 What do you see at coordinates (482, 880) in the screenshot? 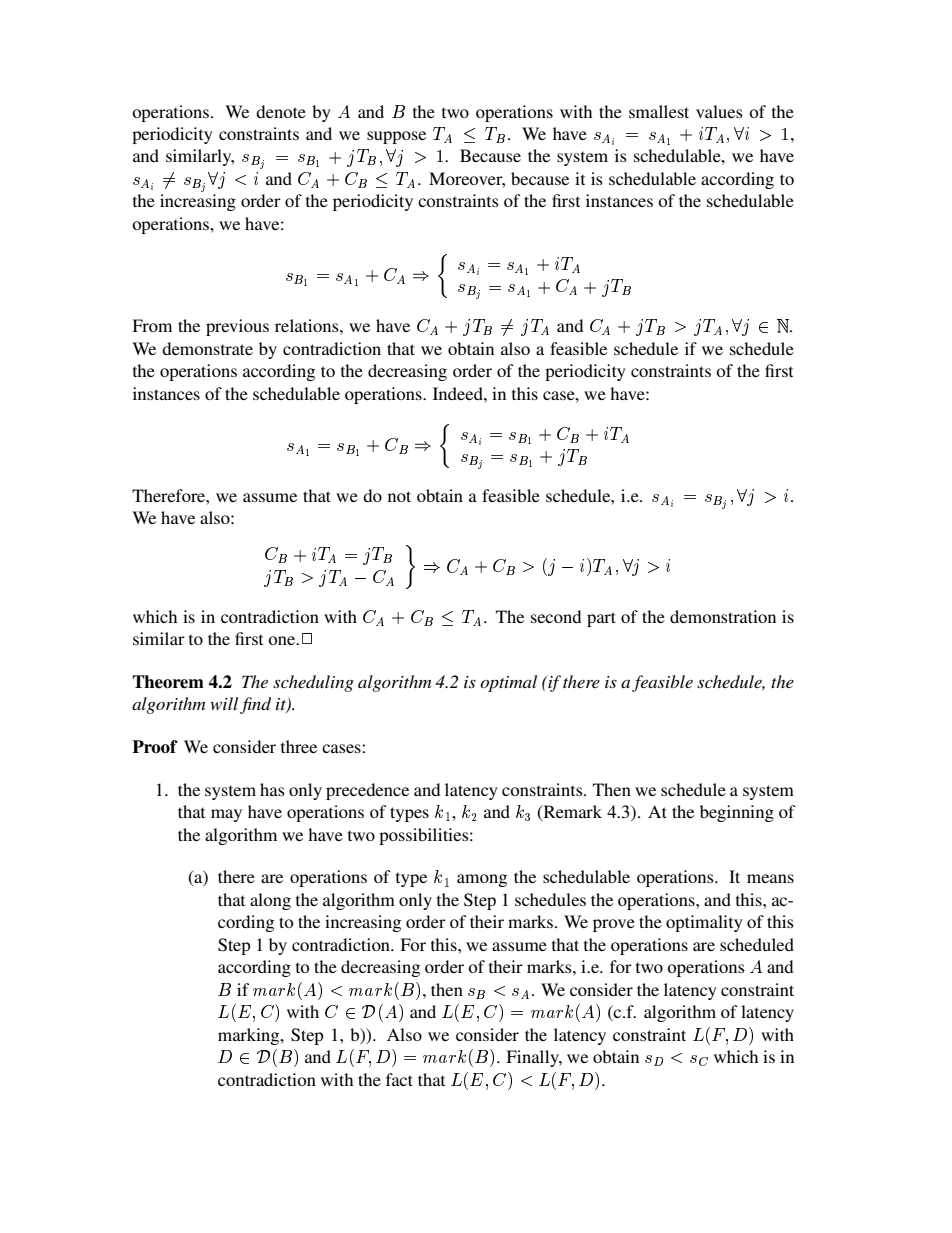
I see `among` at bounding box center [482, 880].
